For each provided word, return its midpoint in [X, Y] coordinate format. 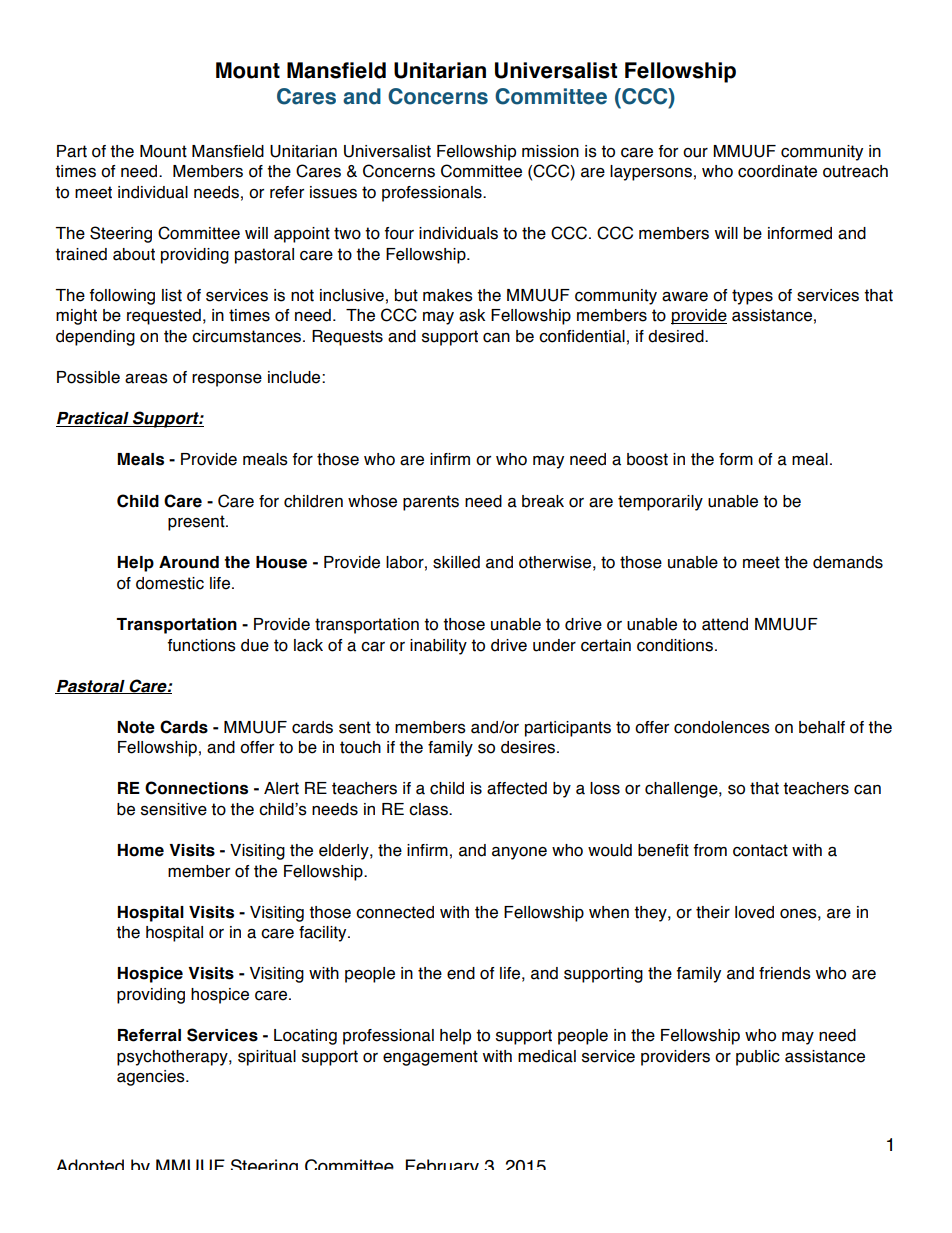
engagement [430, 1058]
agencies [152, 1078]
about [134, 254]
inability [438, 647]
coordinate [777, 171]
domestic [170, 583]
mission [550, 151]
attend [725, 624]
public [758, 1058]
